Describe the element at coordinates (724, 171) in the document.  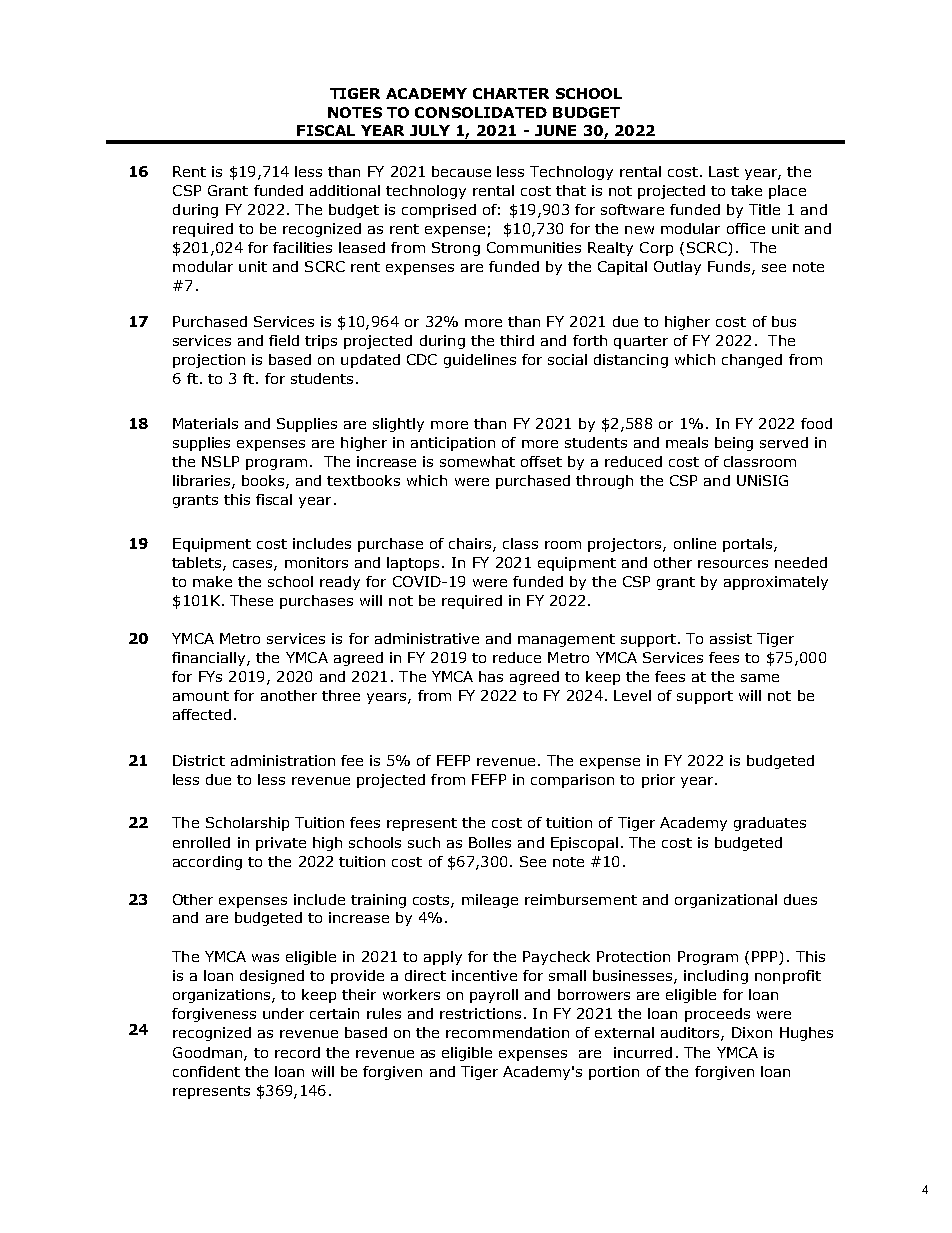
I see `Last` at that location.
